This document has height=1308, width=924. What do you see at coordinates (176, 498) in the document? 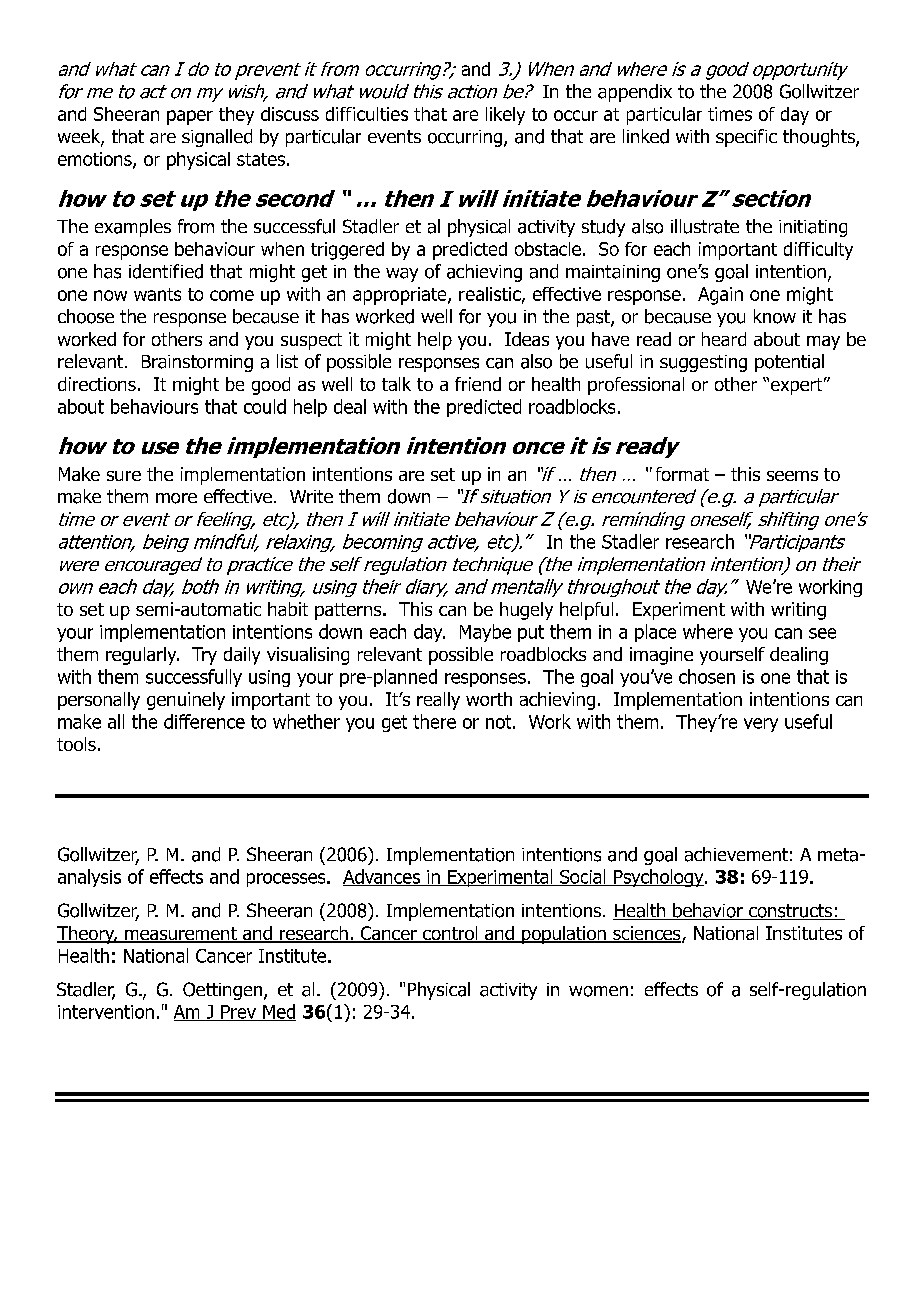
I see `more` at bounding box center [176, 498].
